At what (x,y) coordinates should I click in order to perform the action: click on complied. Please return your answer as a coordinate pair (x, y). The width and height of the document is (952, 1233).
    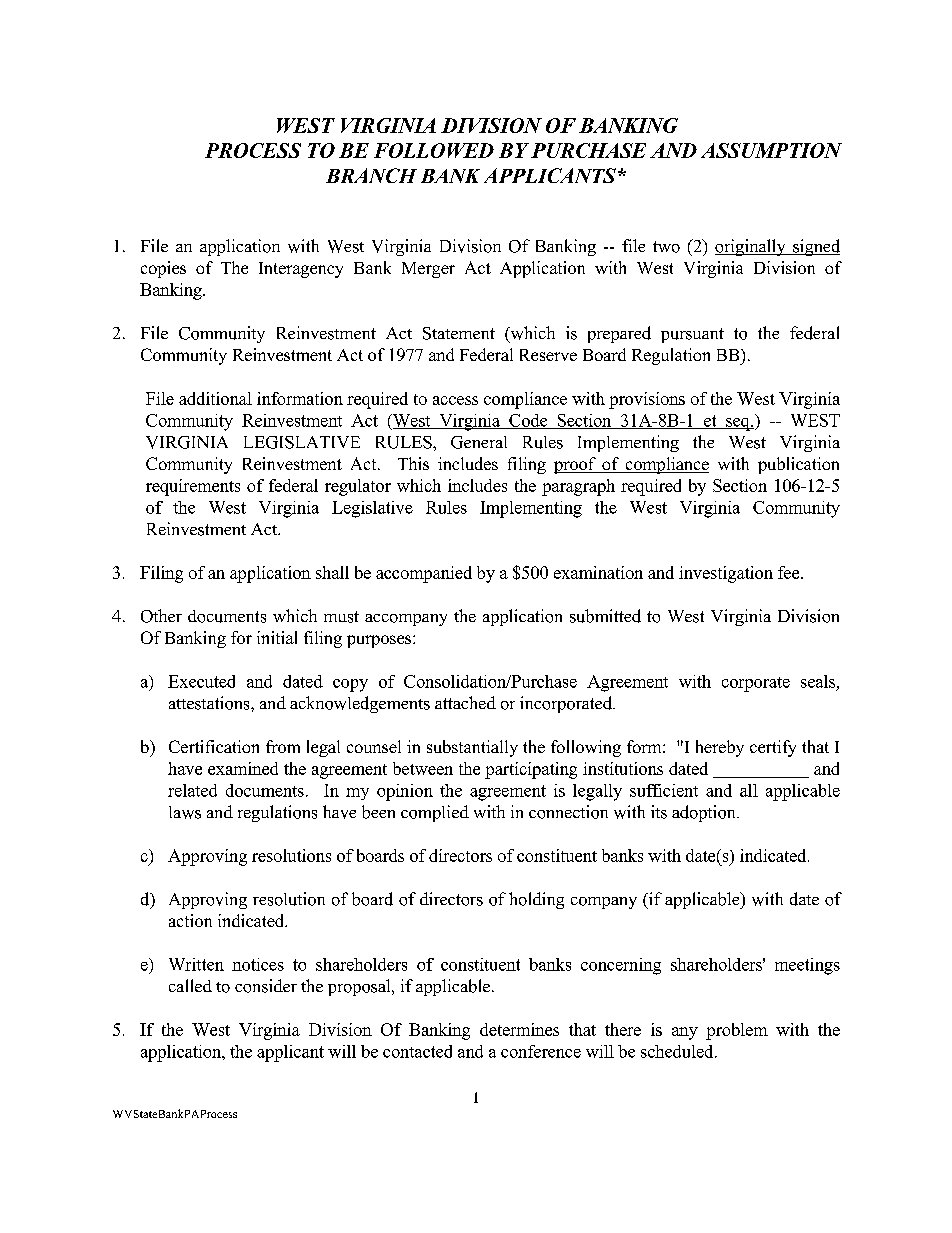
    Looking at the image, I should click on (435, 813).
